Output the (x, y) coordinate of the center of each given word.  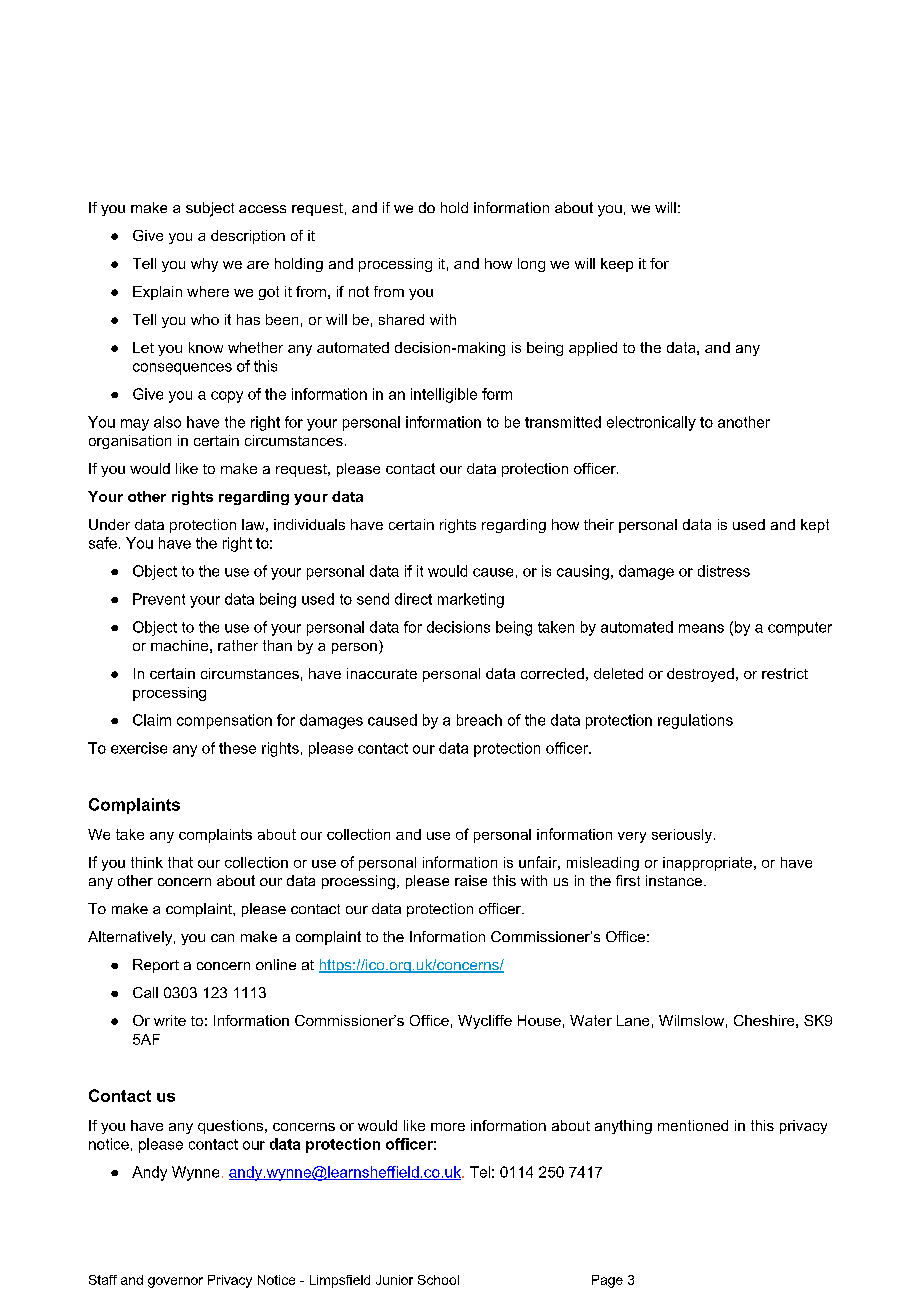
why (204, 265)
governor (175, 1282)
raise (471, 880)
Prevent (159, 599)
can (222, 938)
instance (675, 880)
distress (724, 571)
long (531, 265)
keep (617, 265)
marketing (471, 600)
